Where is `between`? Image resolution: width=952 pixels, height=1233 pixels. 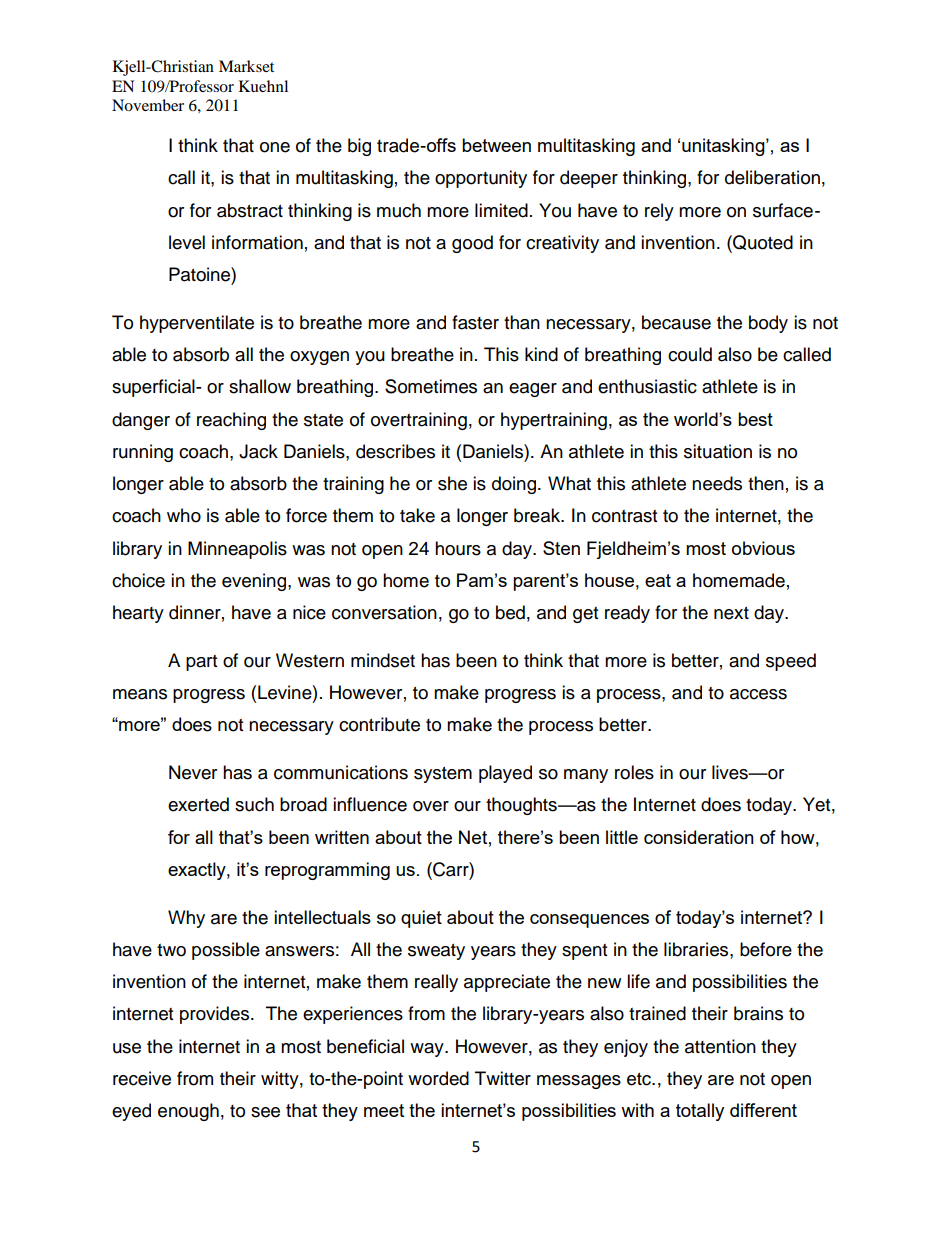 between is located at coordinates (496, 145).
